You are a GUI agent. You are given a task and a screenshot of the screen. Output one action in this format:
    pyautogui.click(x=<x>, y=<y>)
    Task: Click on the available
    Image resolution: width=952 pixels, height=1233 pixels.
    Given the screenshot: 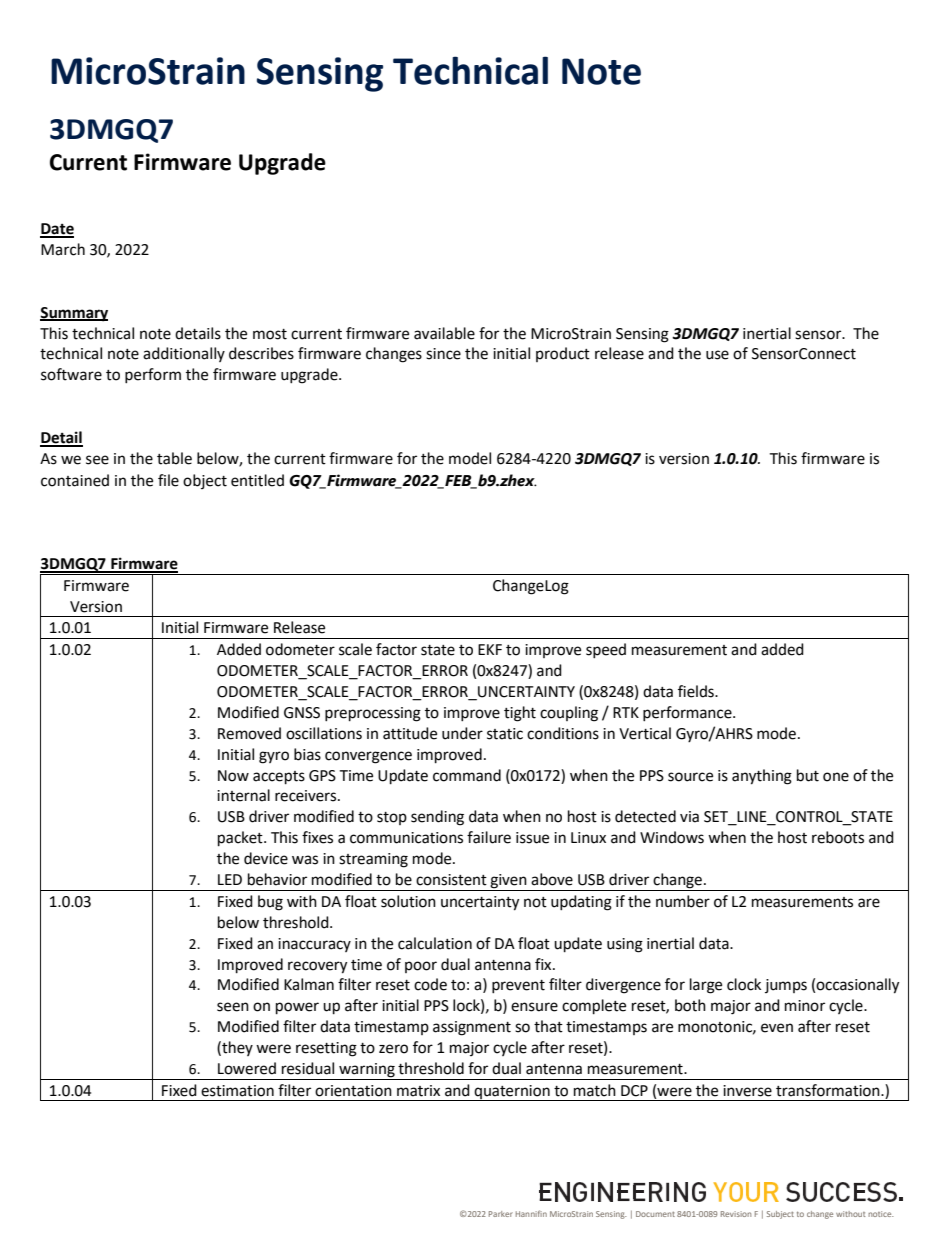 What is the action you would take?
    pyautogui.click(x=444, y=333)
